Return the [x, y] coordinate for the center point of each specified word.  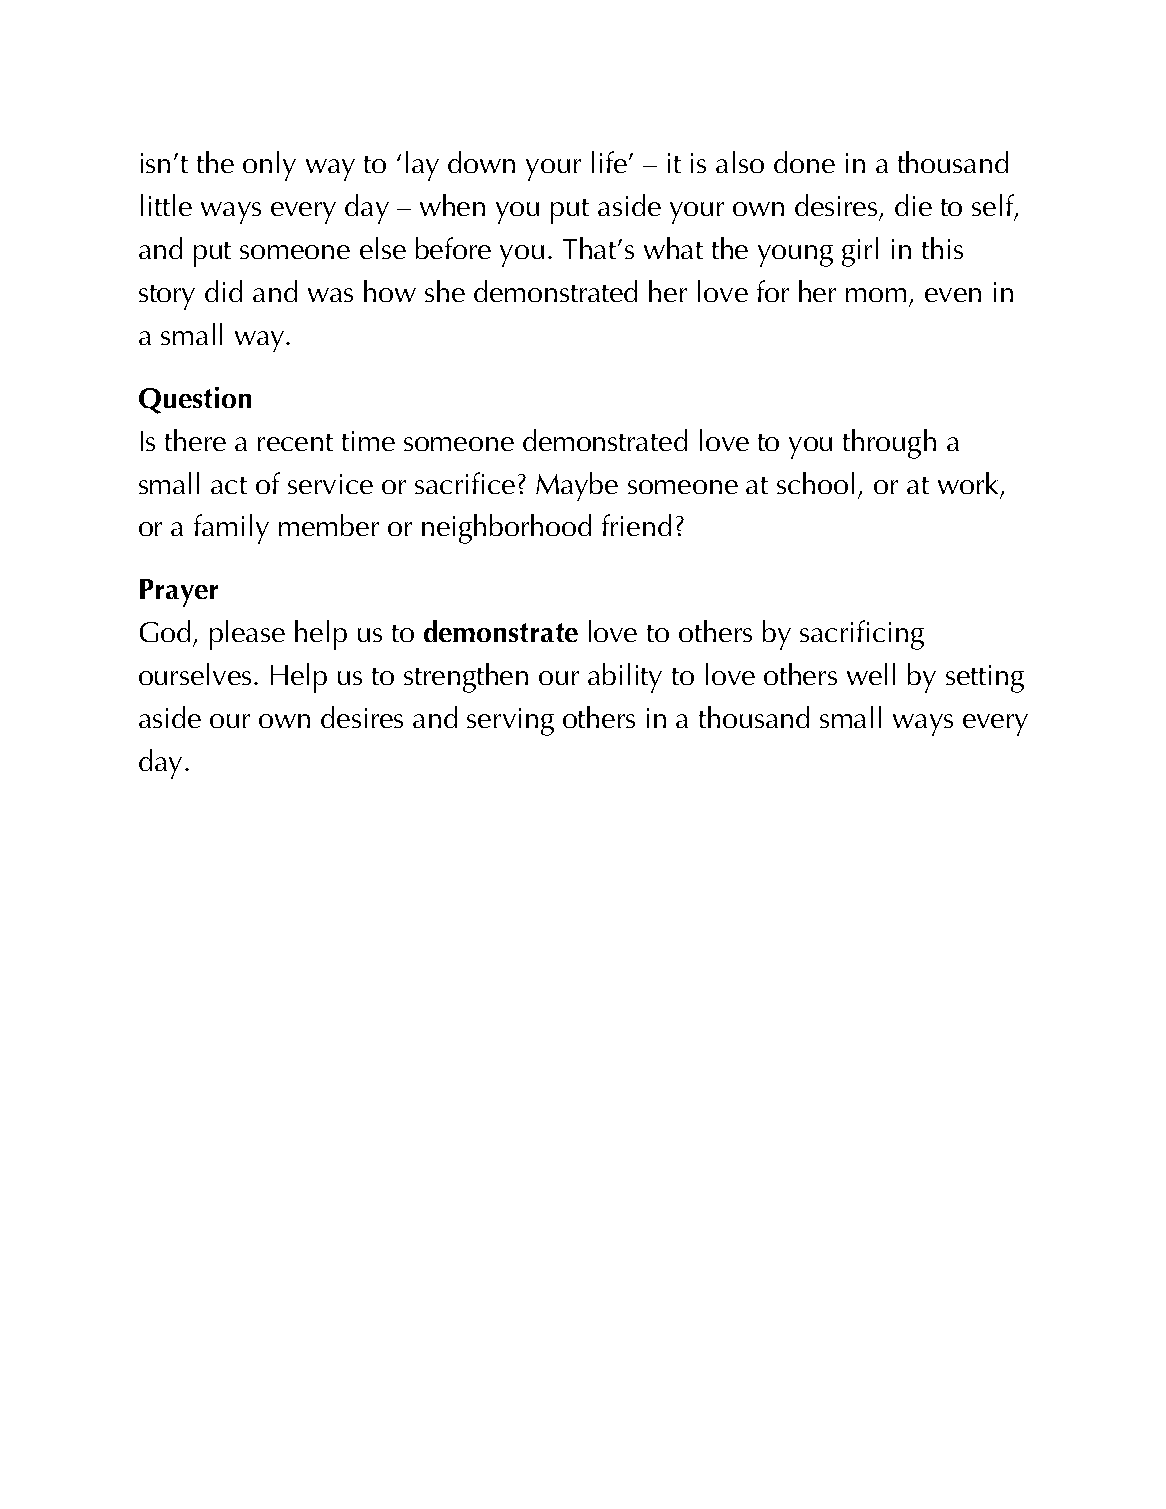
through [889, 444]
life [609, 162]
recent [295, 442]
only [269, 166]
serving [510, 722]
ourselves [195, 674]
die [913, 205]
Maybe [577, 486]
